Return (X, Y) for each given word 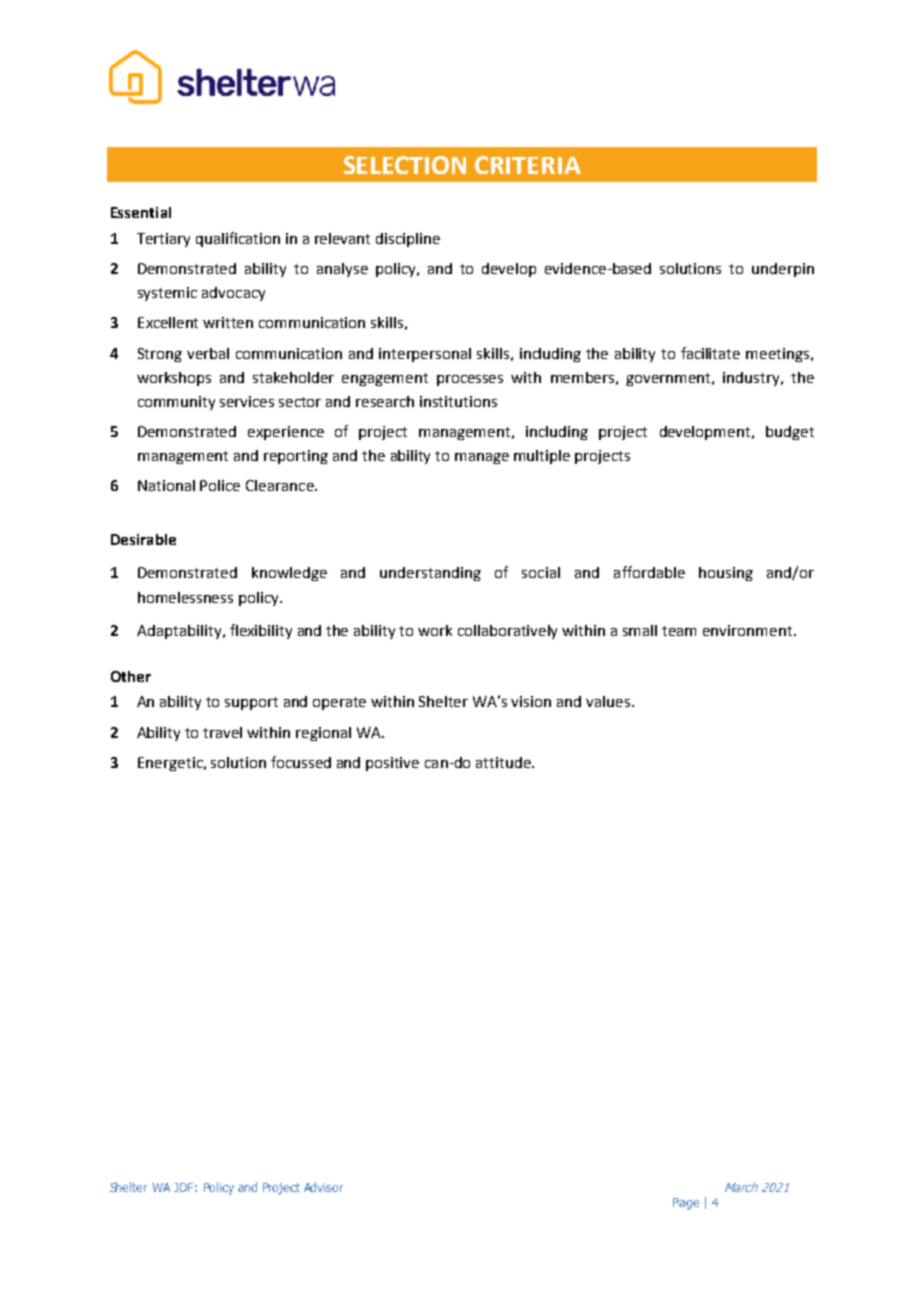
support (251, 703)
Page (686, 1204)
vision (531, 701)
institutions (458, 401)
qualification (238, 239)
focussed (301, 762)
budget (790, 433)
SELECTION (405, 165)
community (176, 403)
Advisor (323, 1187)
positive (392, 764)
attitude (504, 762)
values (608, 701)
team (679, 631)
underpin (783, 270)
